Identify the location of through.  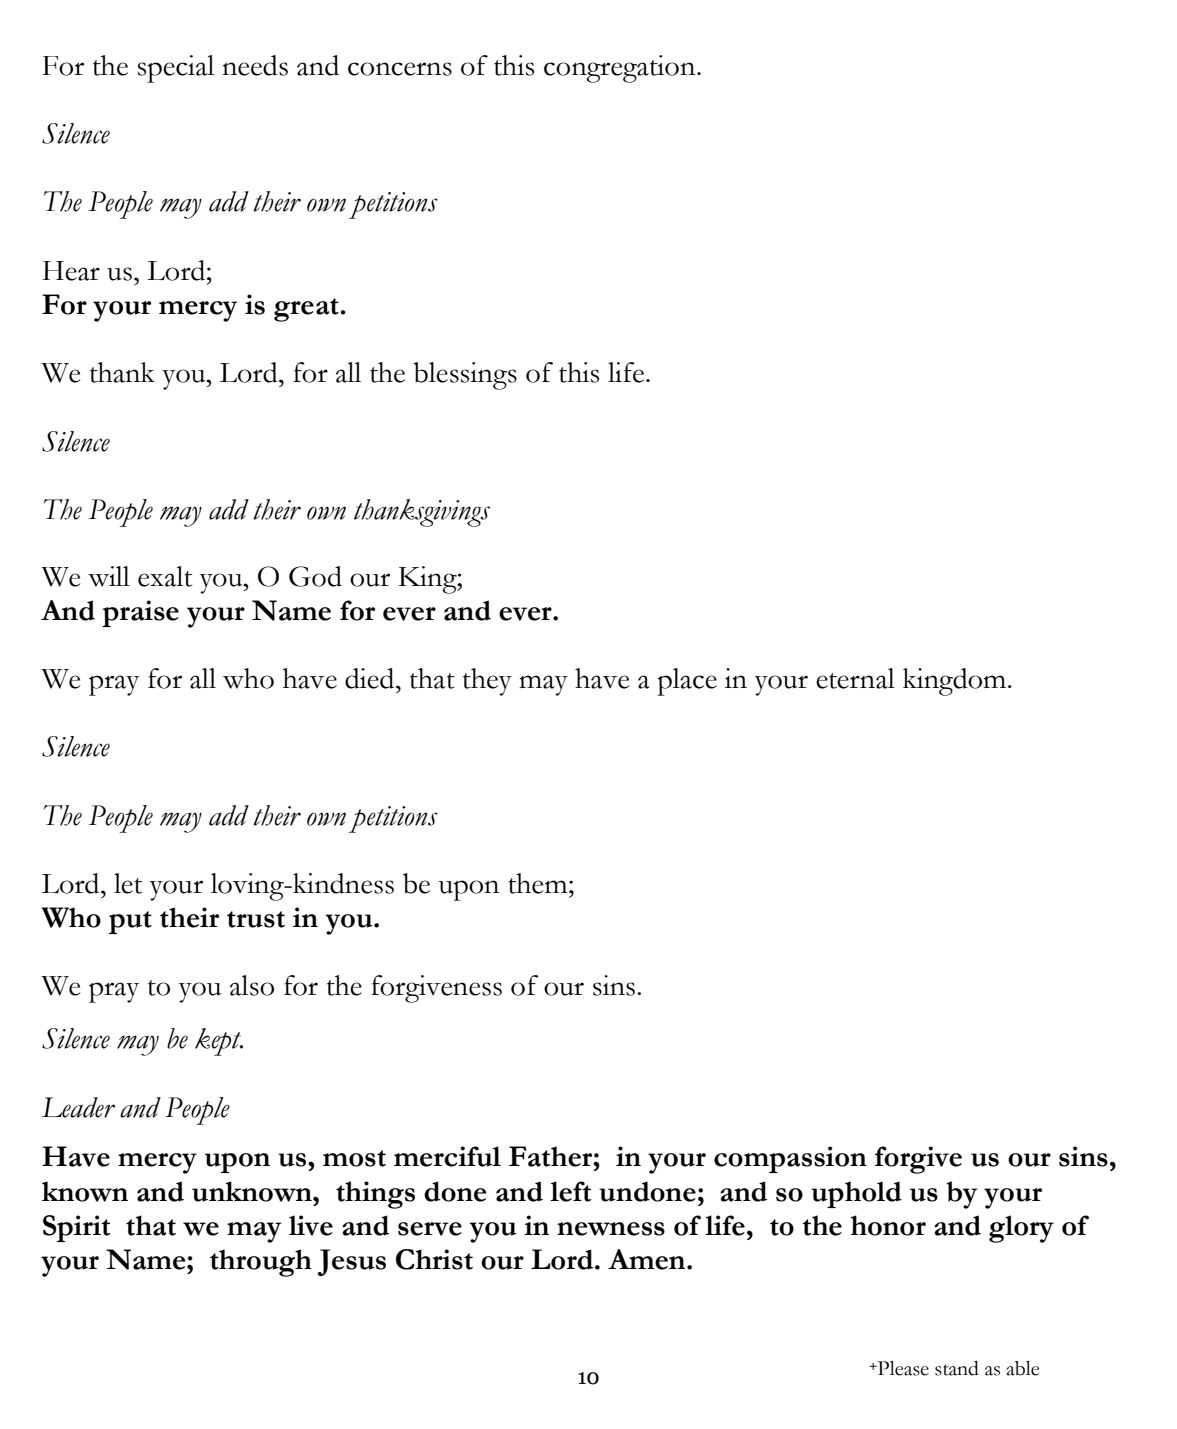
(261, 1263).
